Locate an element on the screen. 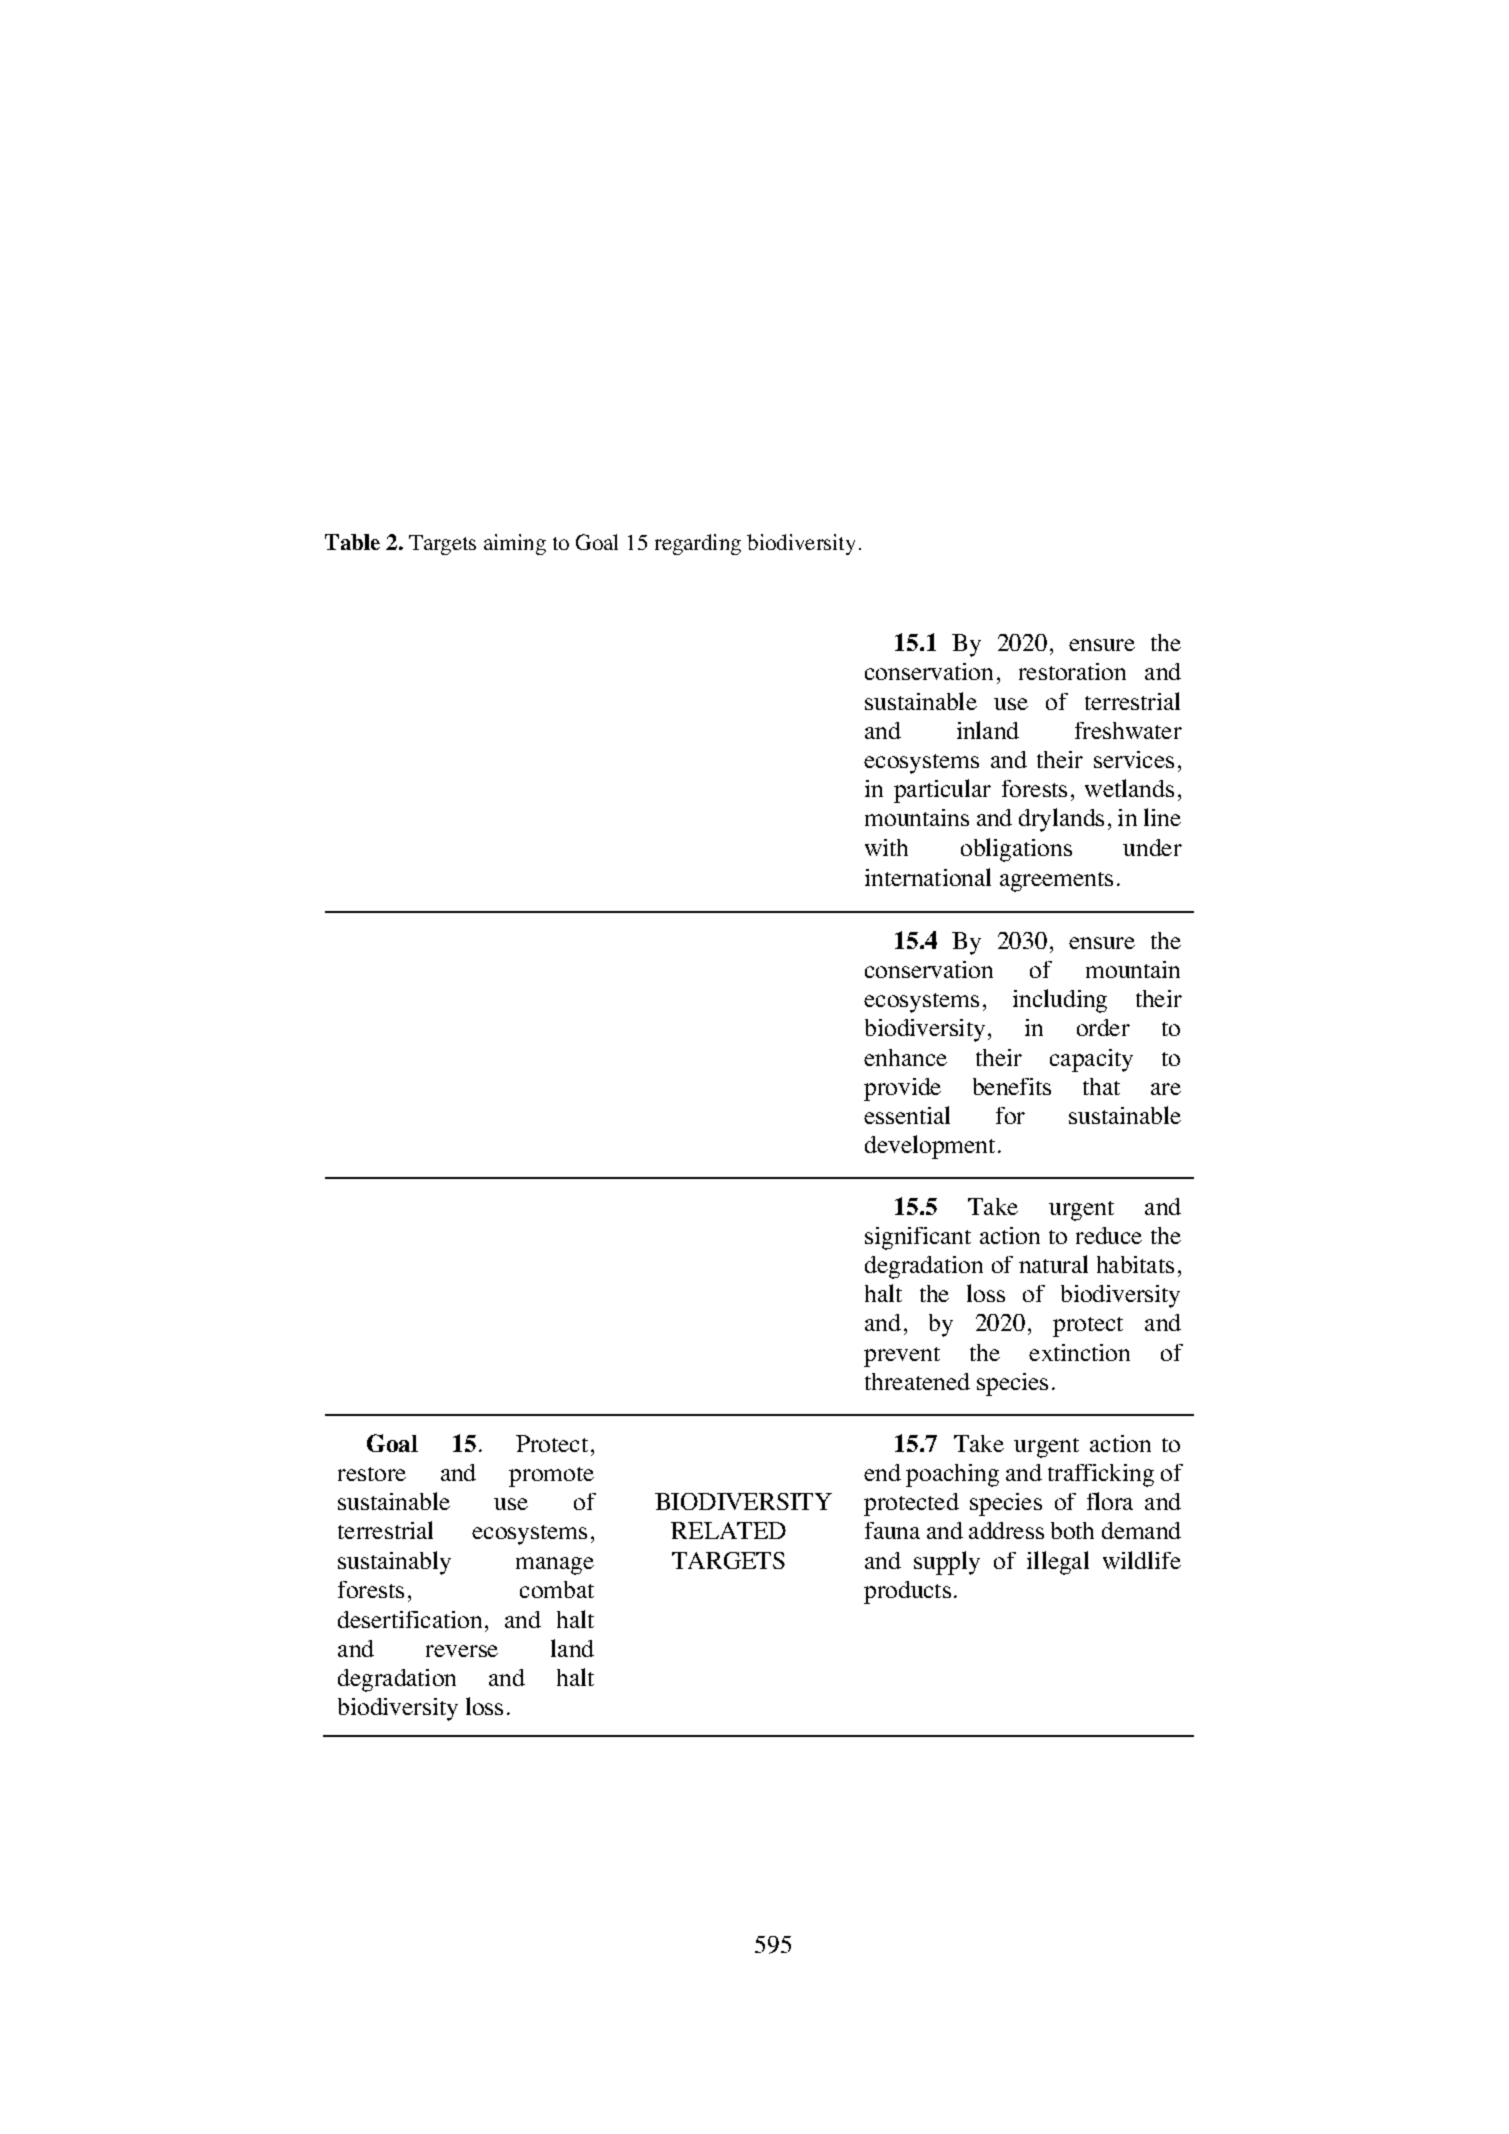  that is located at coordinates (1101, 1086).
